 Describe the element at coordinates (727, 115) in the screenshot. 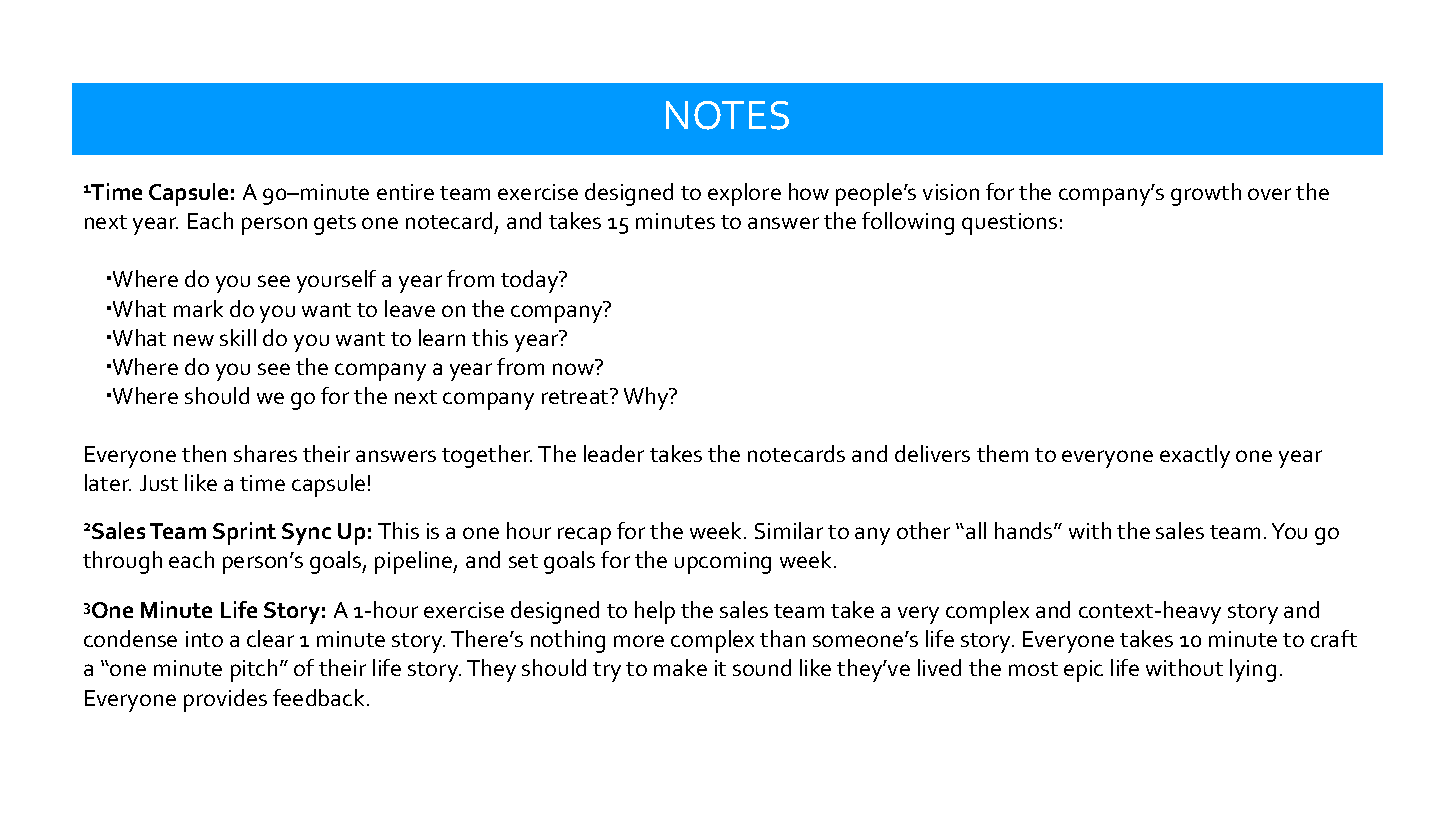

I see `NOTES` at that location.
